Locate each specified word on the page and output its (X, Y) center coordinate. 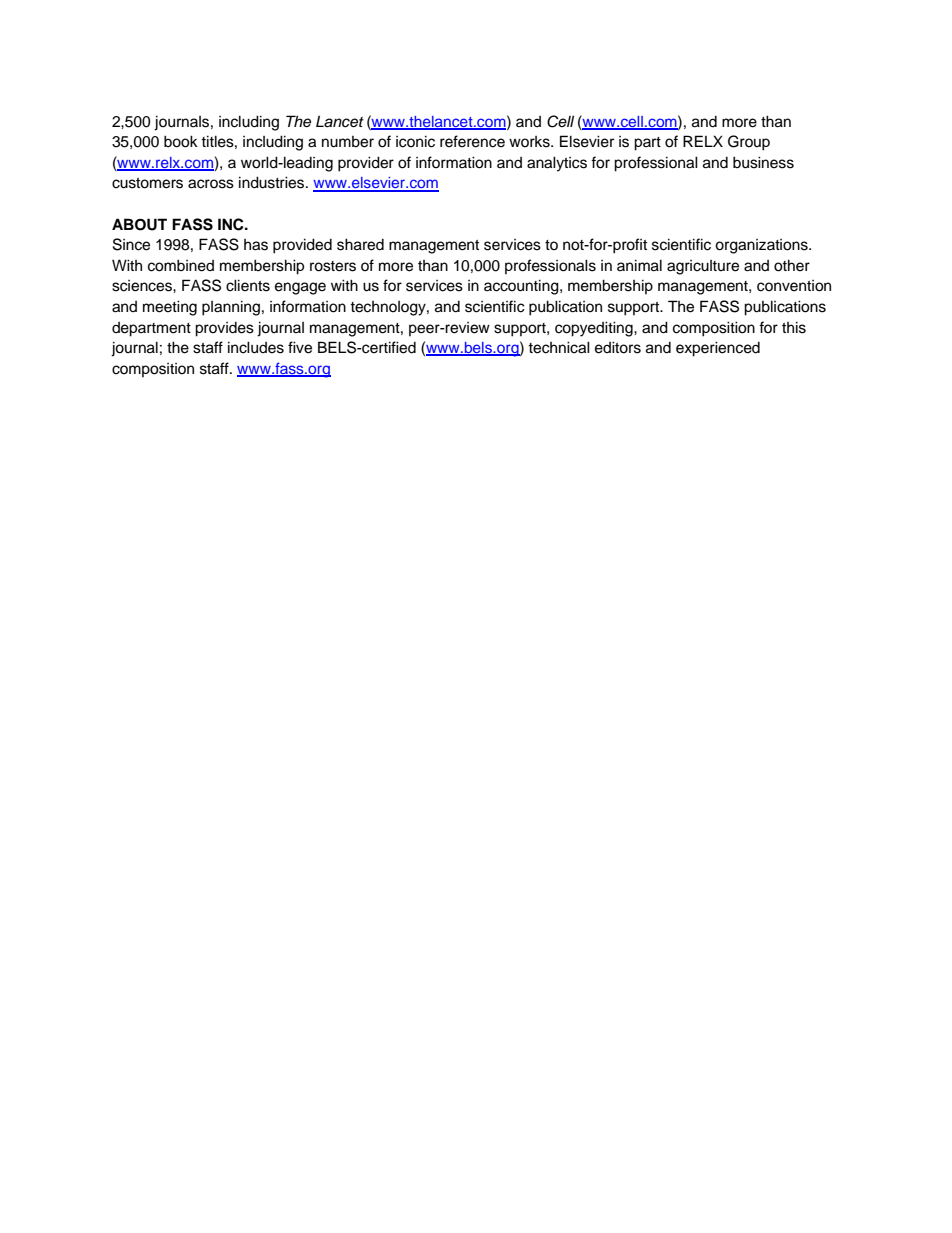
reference (472, 141)
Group (749, 143)
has (256, 245)
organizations (762, 246)
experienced (718, 349)
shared (360, 244)
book (181, 141)
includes (256, 347)
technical (559, 347)
